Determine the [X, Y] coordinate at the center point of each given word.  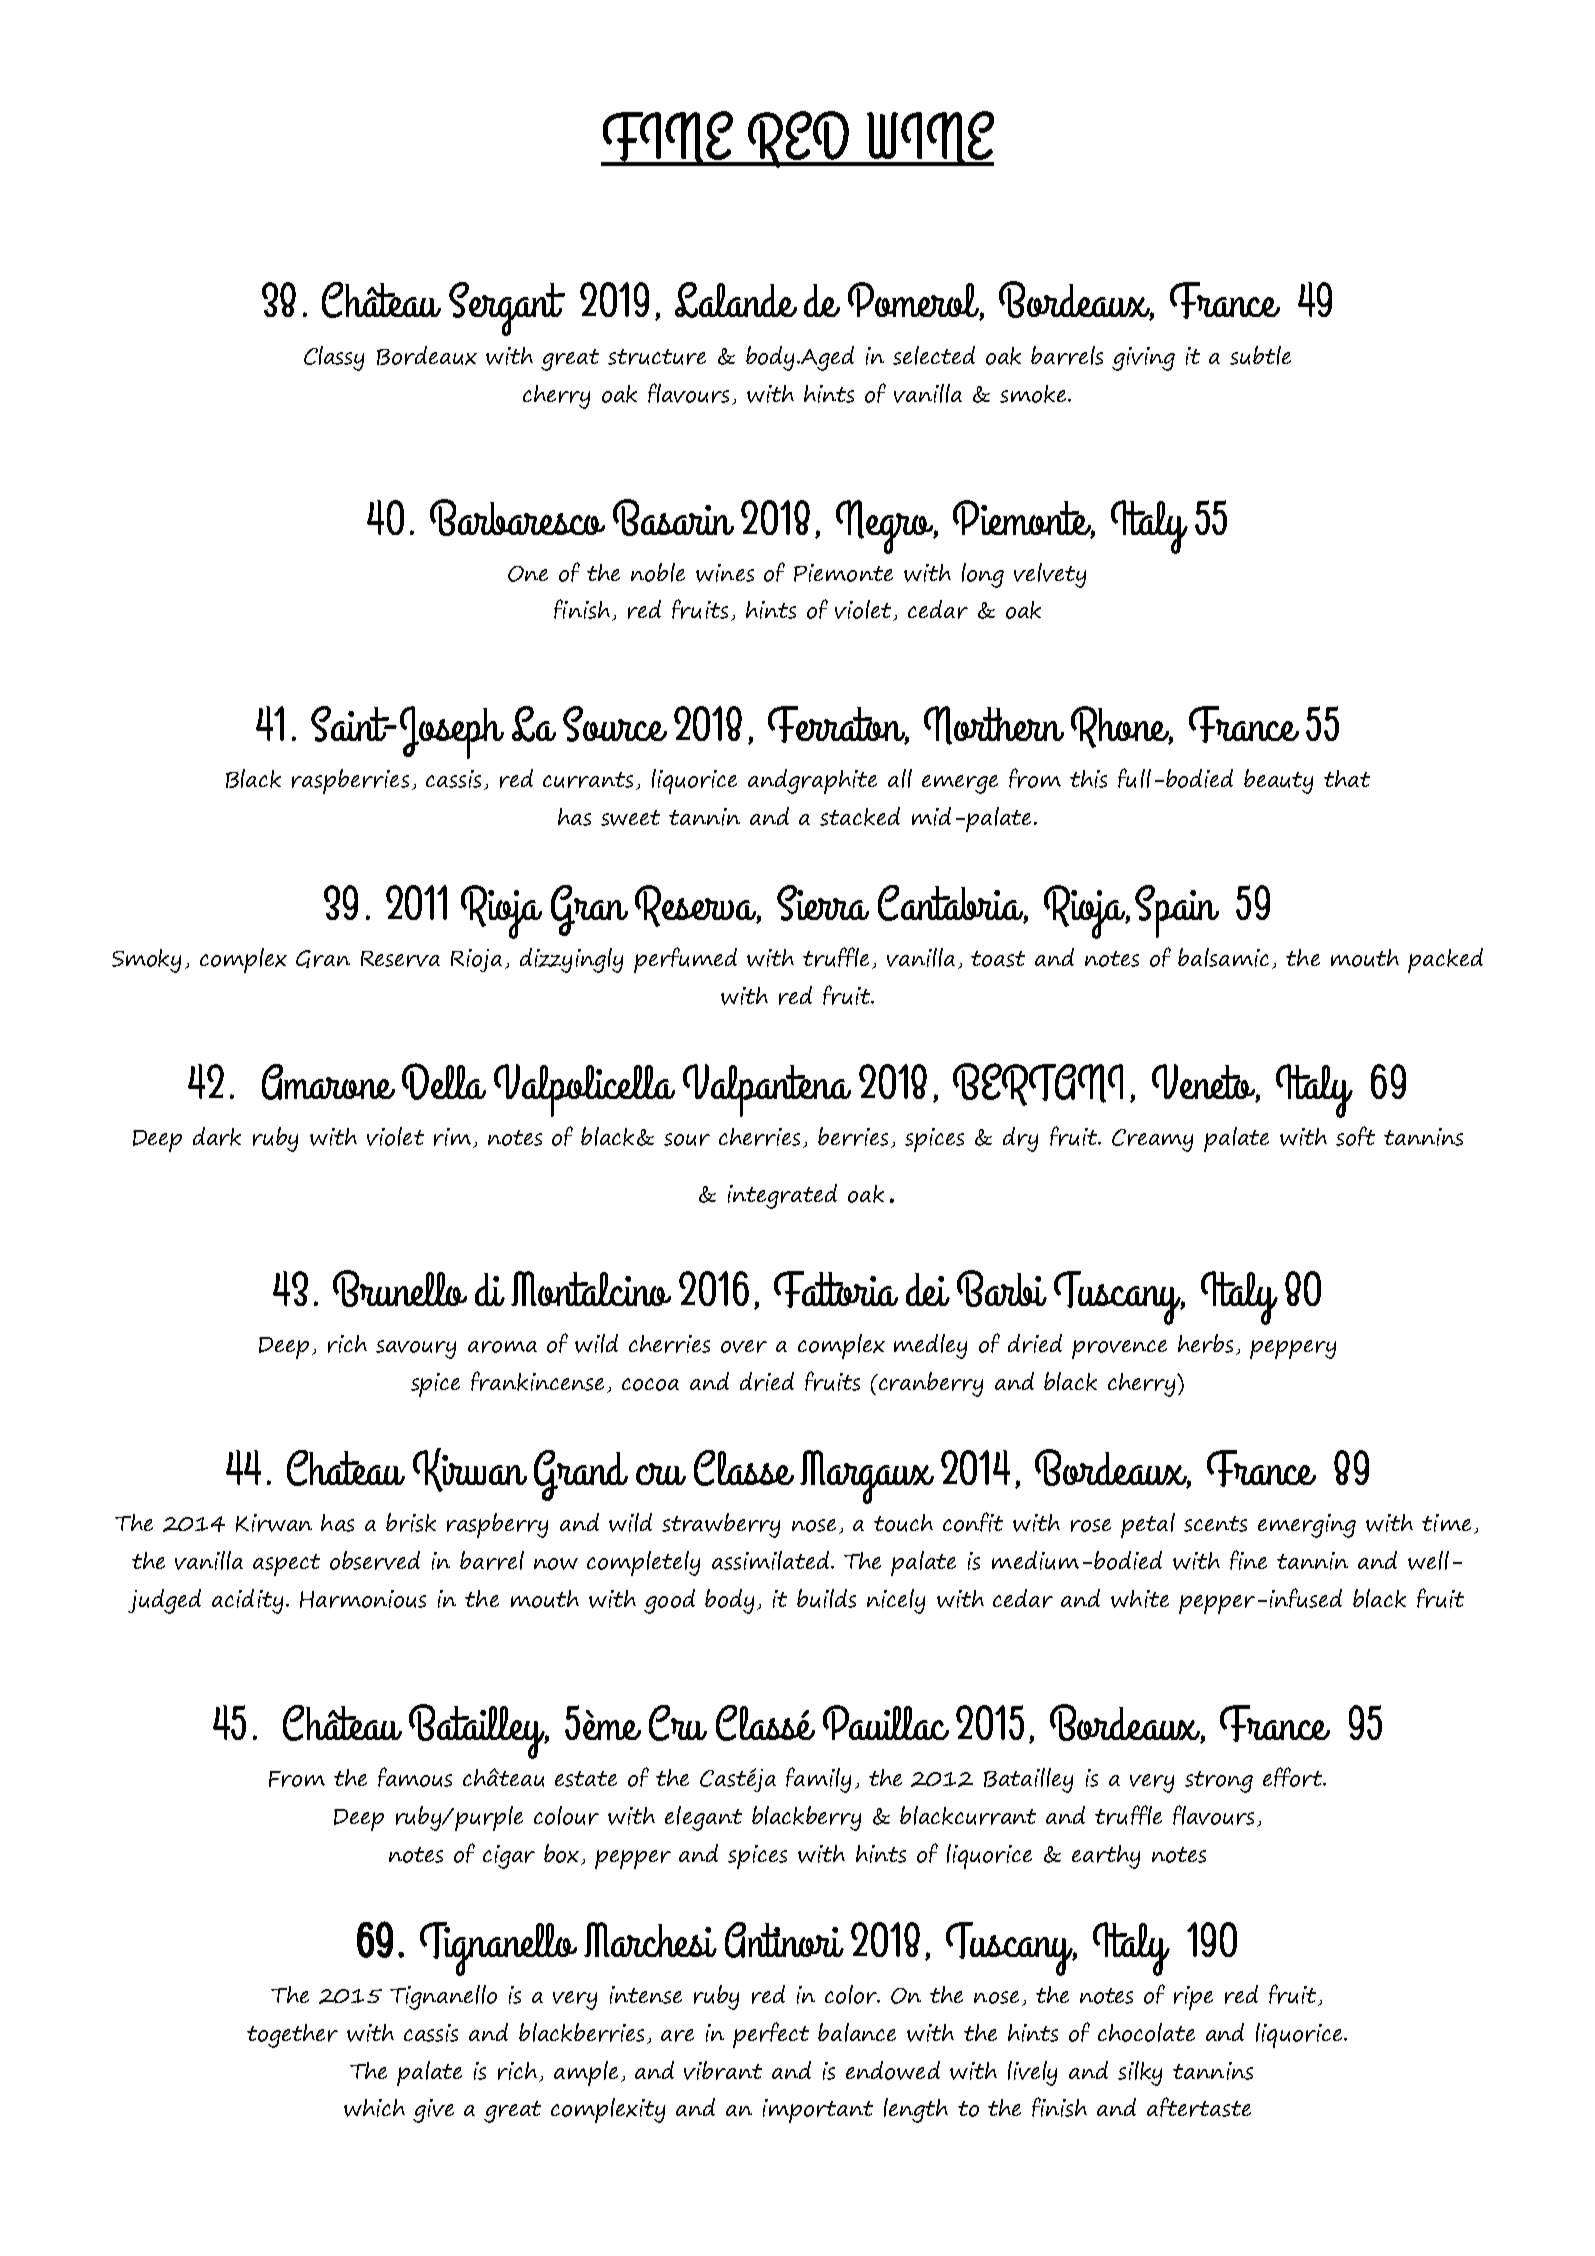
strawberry [721, 1525]
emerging [1307, 1526]
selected [934, 355]
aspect [286, 1565]
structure [657, 357]
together [292, 2036]
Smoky [146, 961]
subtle [1260, 355]
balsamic [1223, 957]
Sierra [823, 903]
